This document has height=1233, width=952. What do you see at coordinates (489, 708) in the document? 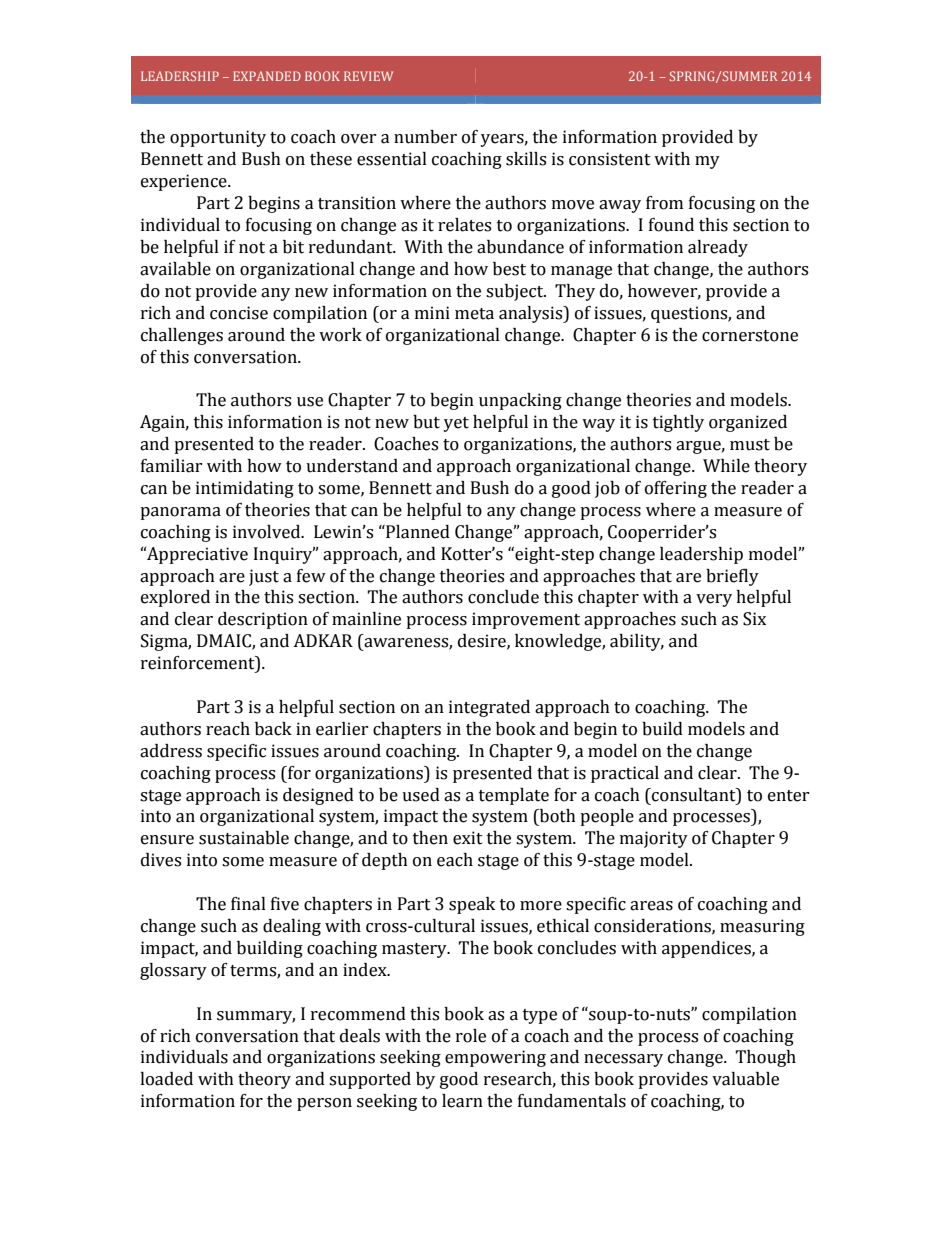
I see `integrated` at bounding box center [489, 708].
